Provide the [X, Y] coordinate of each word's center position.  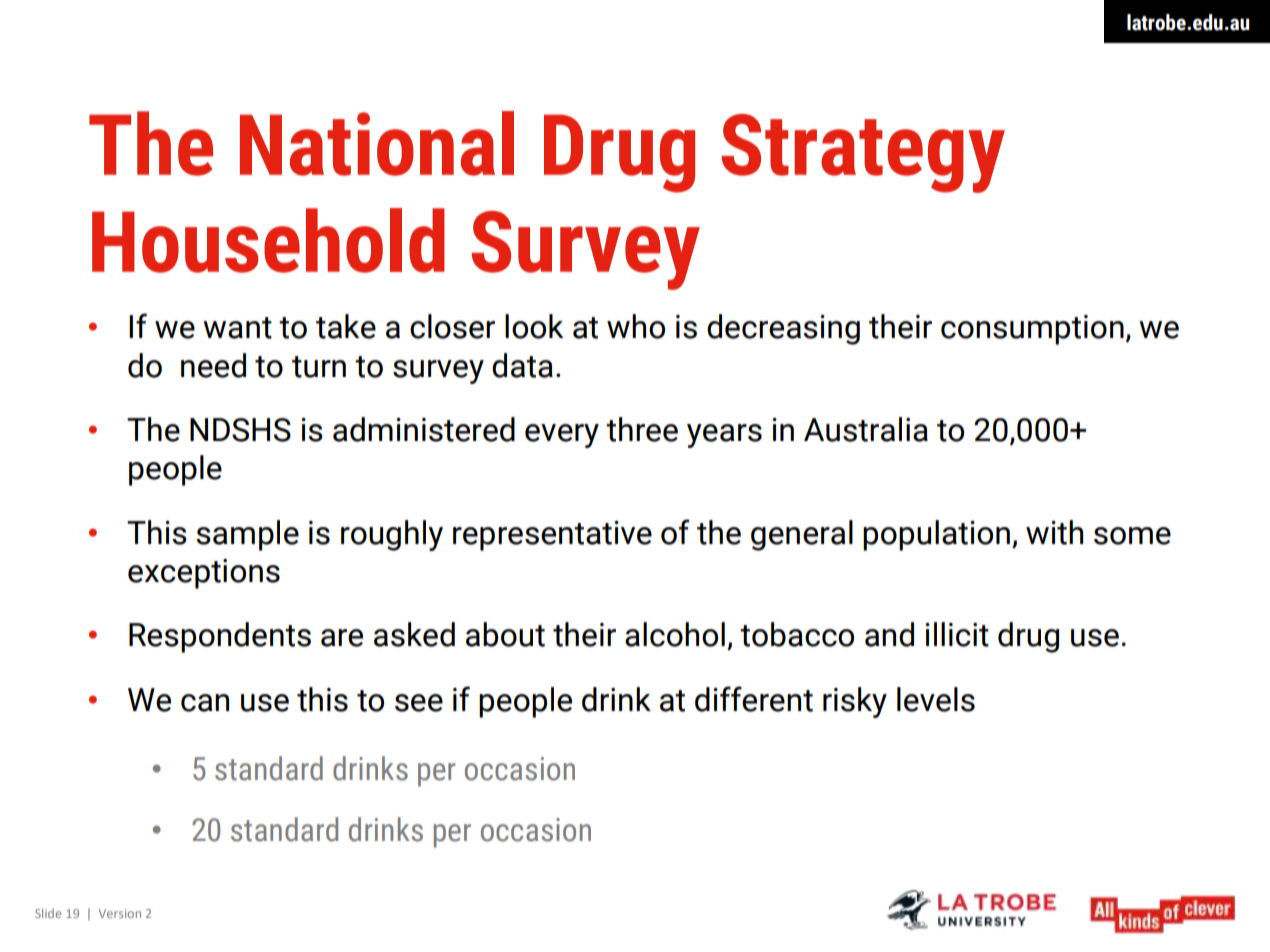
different [754, 699]
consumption [1032, 330]
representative [552, 536]
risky [855, 702]
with [1054, 532]
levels [936, 699]
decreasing [783, 329]
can [205, 703]
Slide [48, 913]
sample [247, 535]
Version [120, 913]
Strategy [863, 153]
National [377, 143]
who [636, 326]
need [213, 365]
